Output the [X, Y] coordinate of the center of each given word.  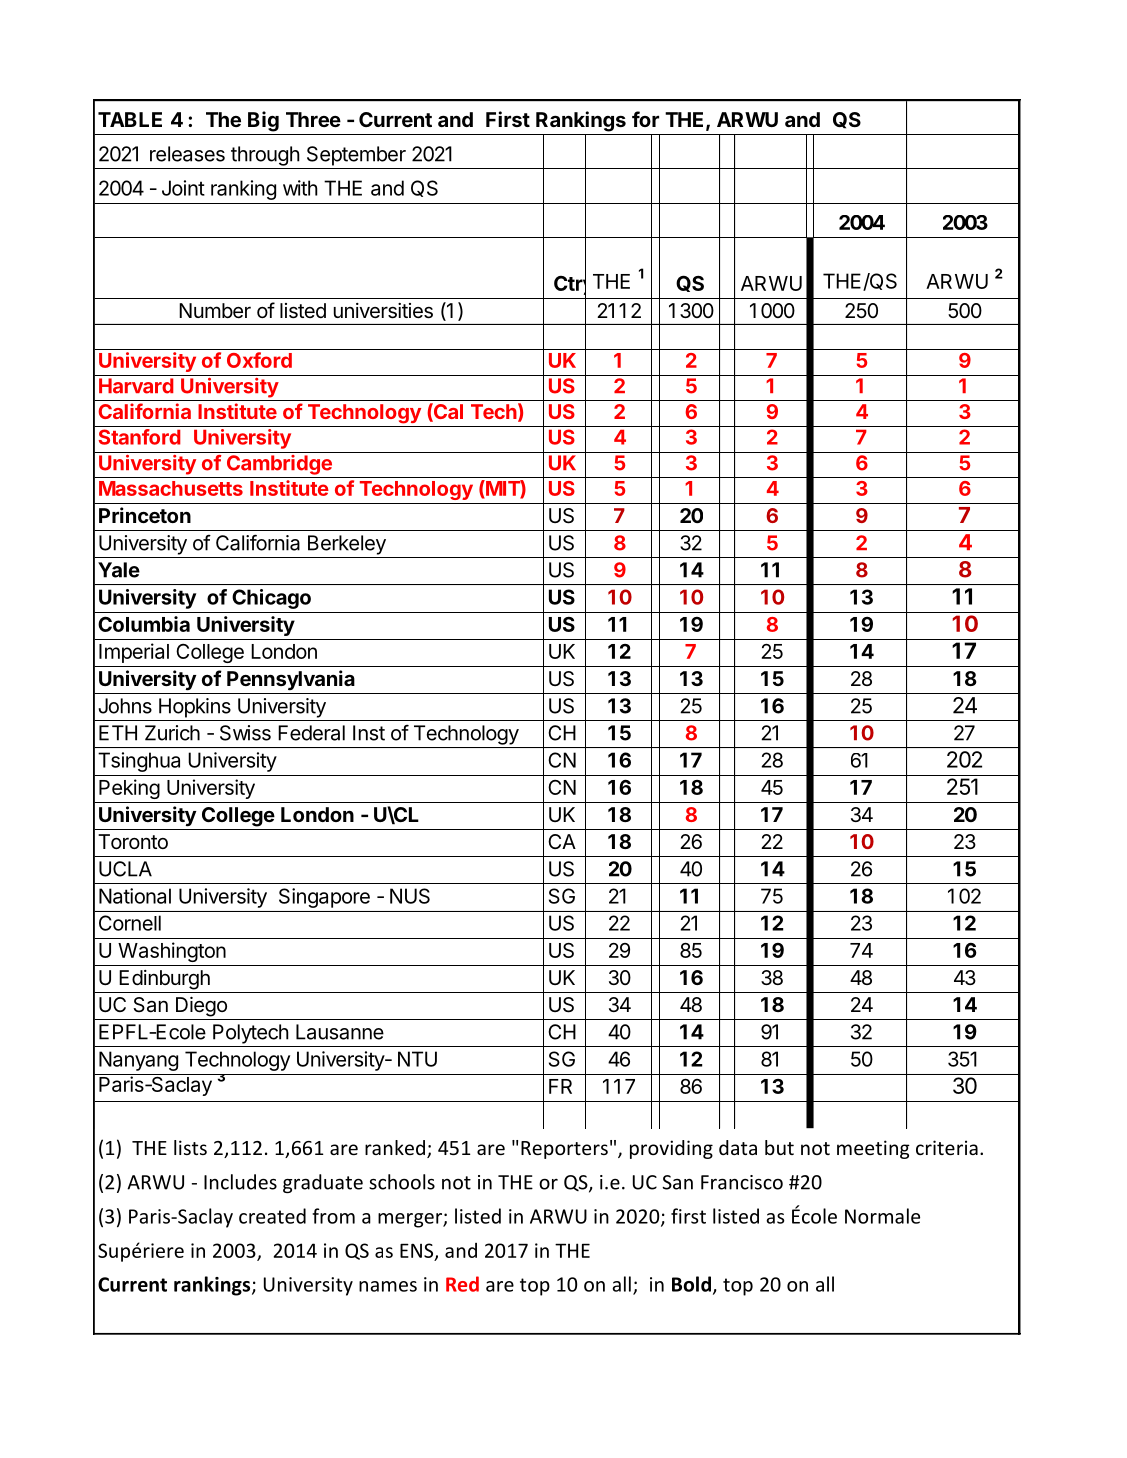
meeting [873, 1149]
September [356, 156]
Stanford [140, 437]
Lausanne [340, 1032]
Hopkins [195, 708]
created [272, 1216]
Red [462, 1284]
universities [383, 311]
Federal [311, 733]
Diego [201, 1007]
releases [187, 154]
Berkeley [347, 545]
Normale [882, 1216]
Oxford [259, 360]
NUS [410, 896]
